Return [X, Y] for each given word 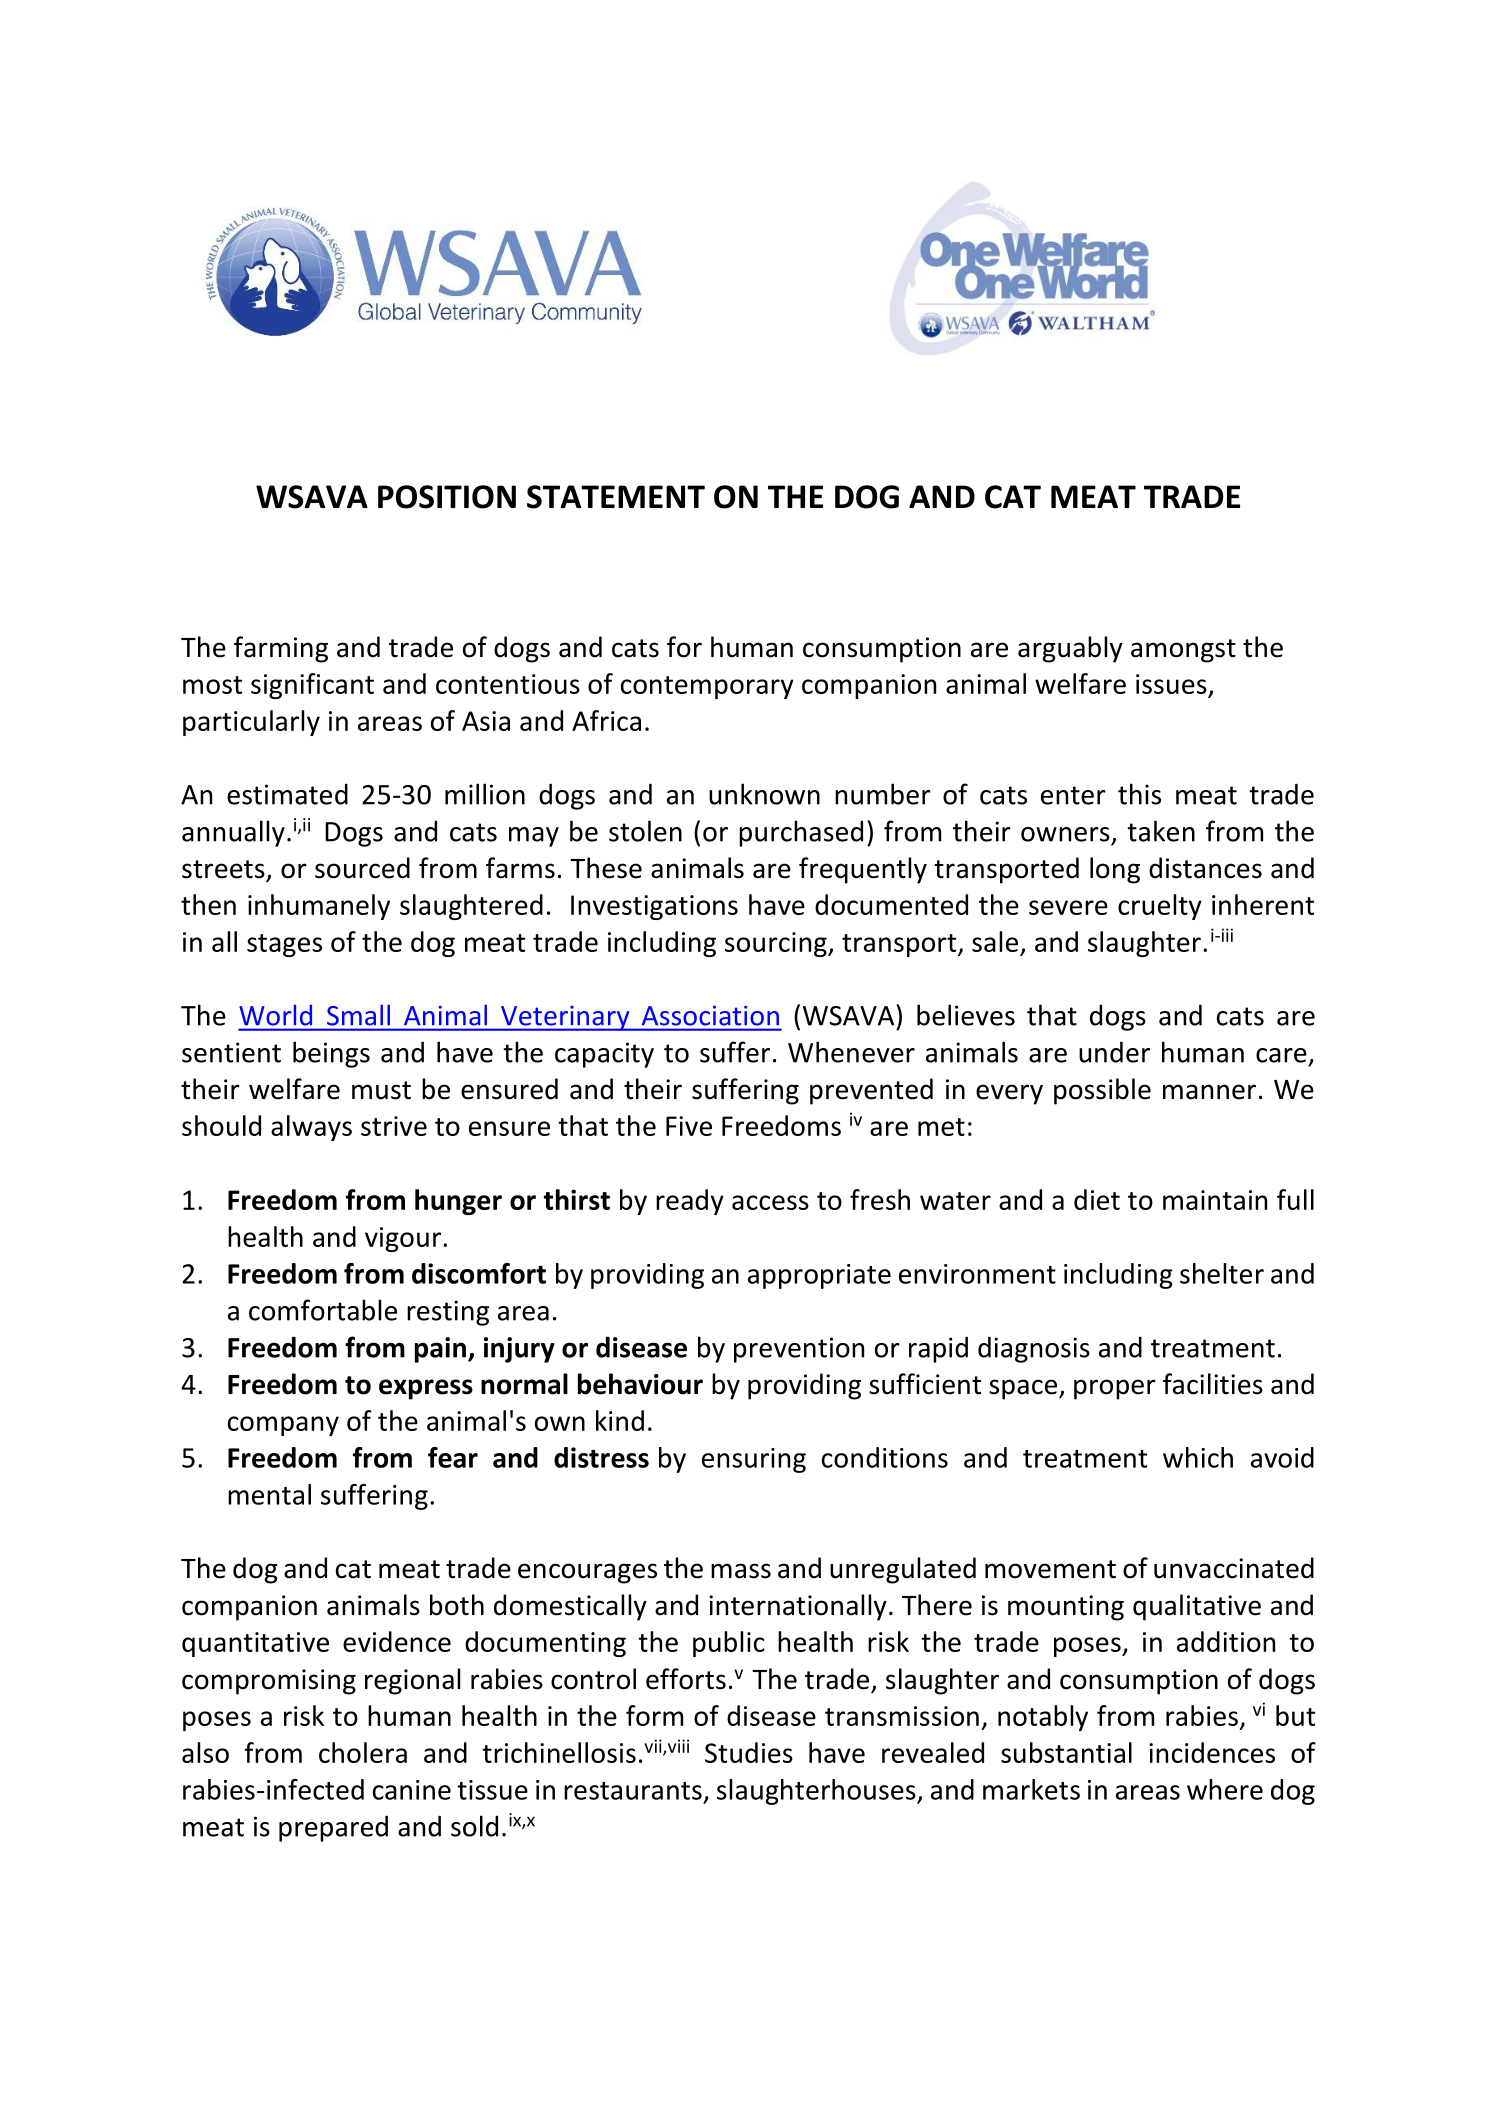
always [311, 1128]
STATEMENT [616, 497]
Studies [749, 1752]
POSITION [447, 497]
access [770, 1202]
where [1225, 1789]
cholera [363, 1752]
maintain [1215, 1200]
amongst [1183, 651]
